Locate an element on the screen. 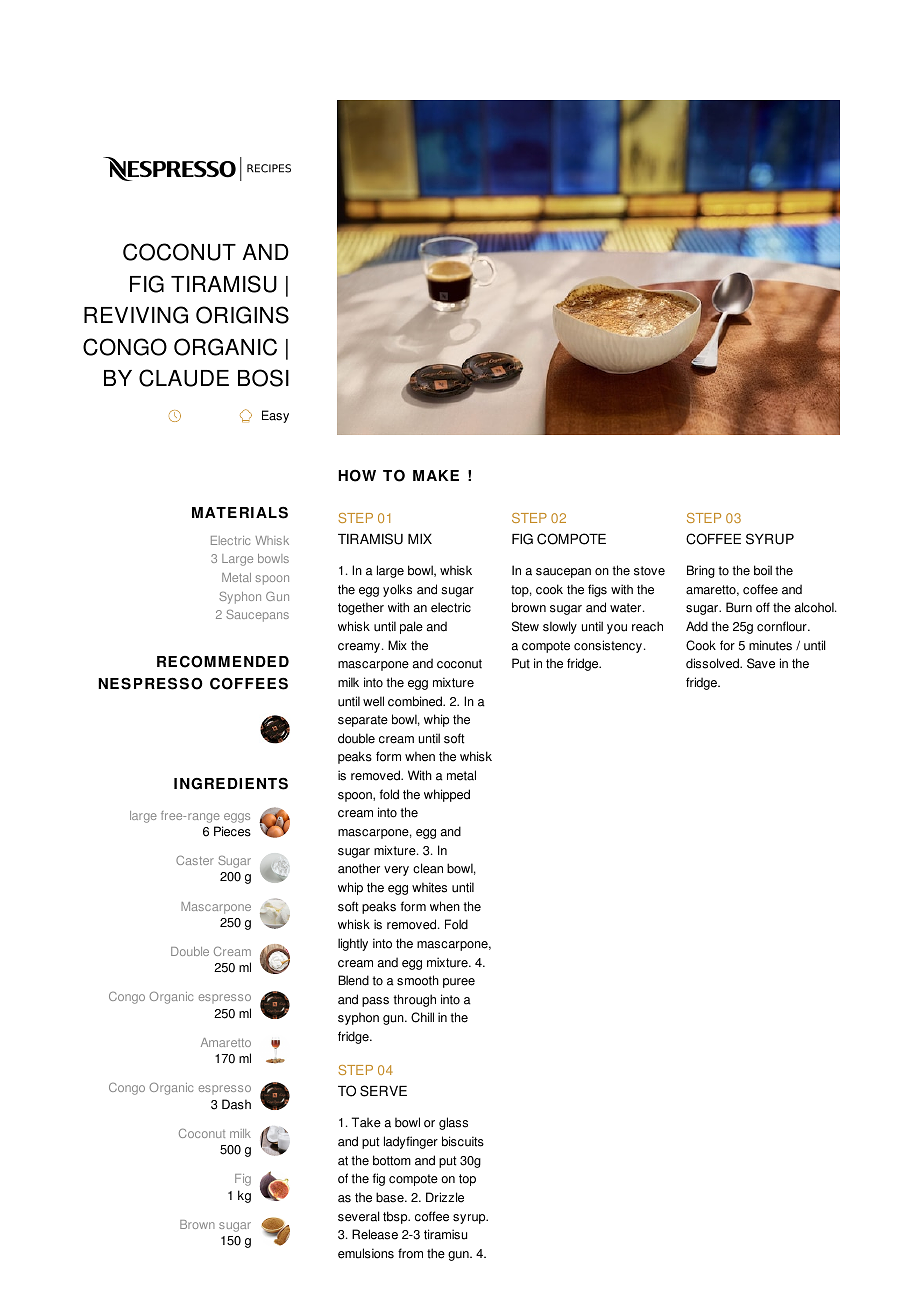  eggs is located at coordinates (237, 818).
